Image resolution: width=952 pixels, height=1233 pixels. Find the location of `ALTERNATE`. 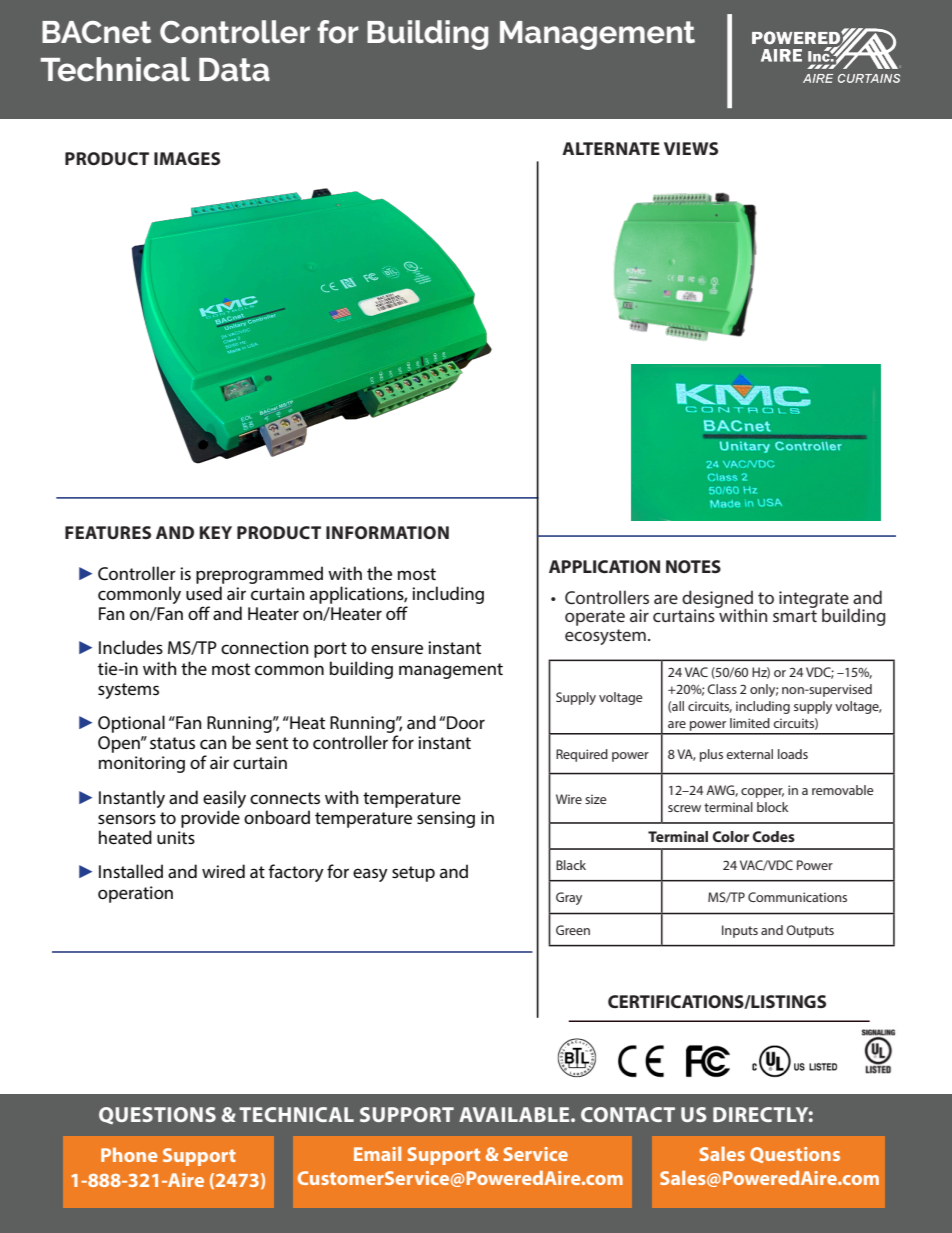

ALTERNATE is located at coordinates (611, 148).
